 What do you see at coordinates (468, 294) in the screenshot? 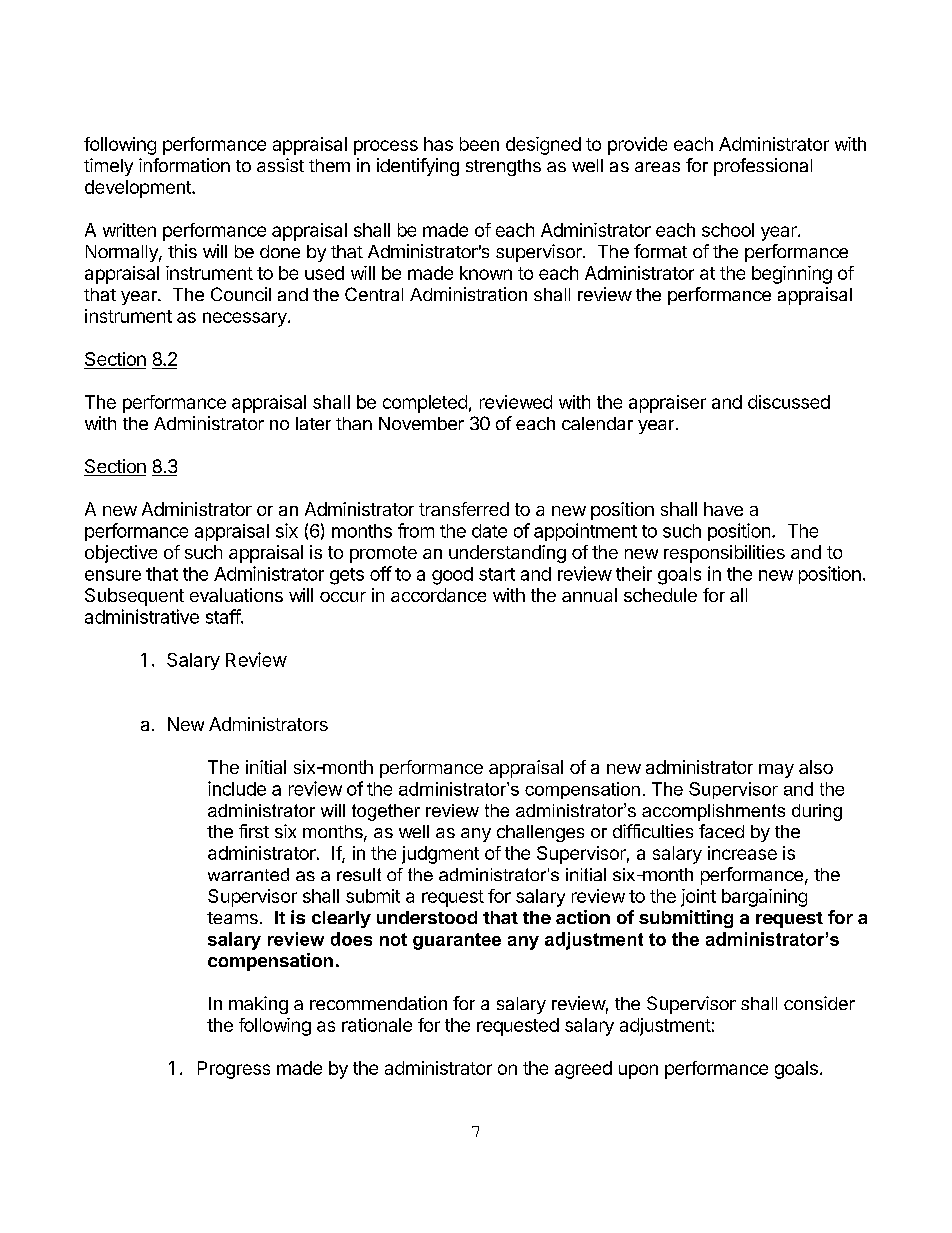
I see `Administration` at bounding box center [468, 294].
